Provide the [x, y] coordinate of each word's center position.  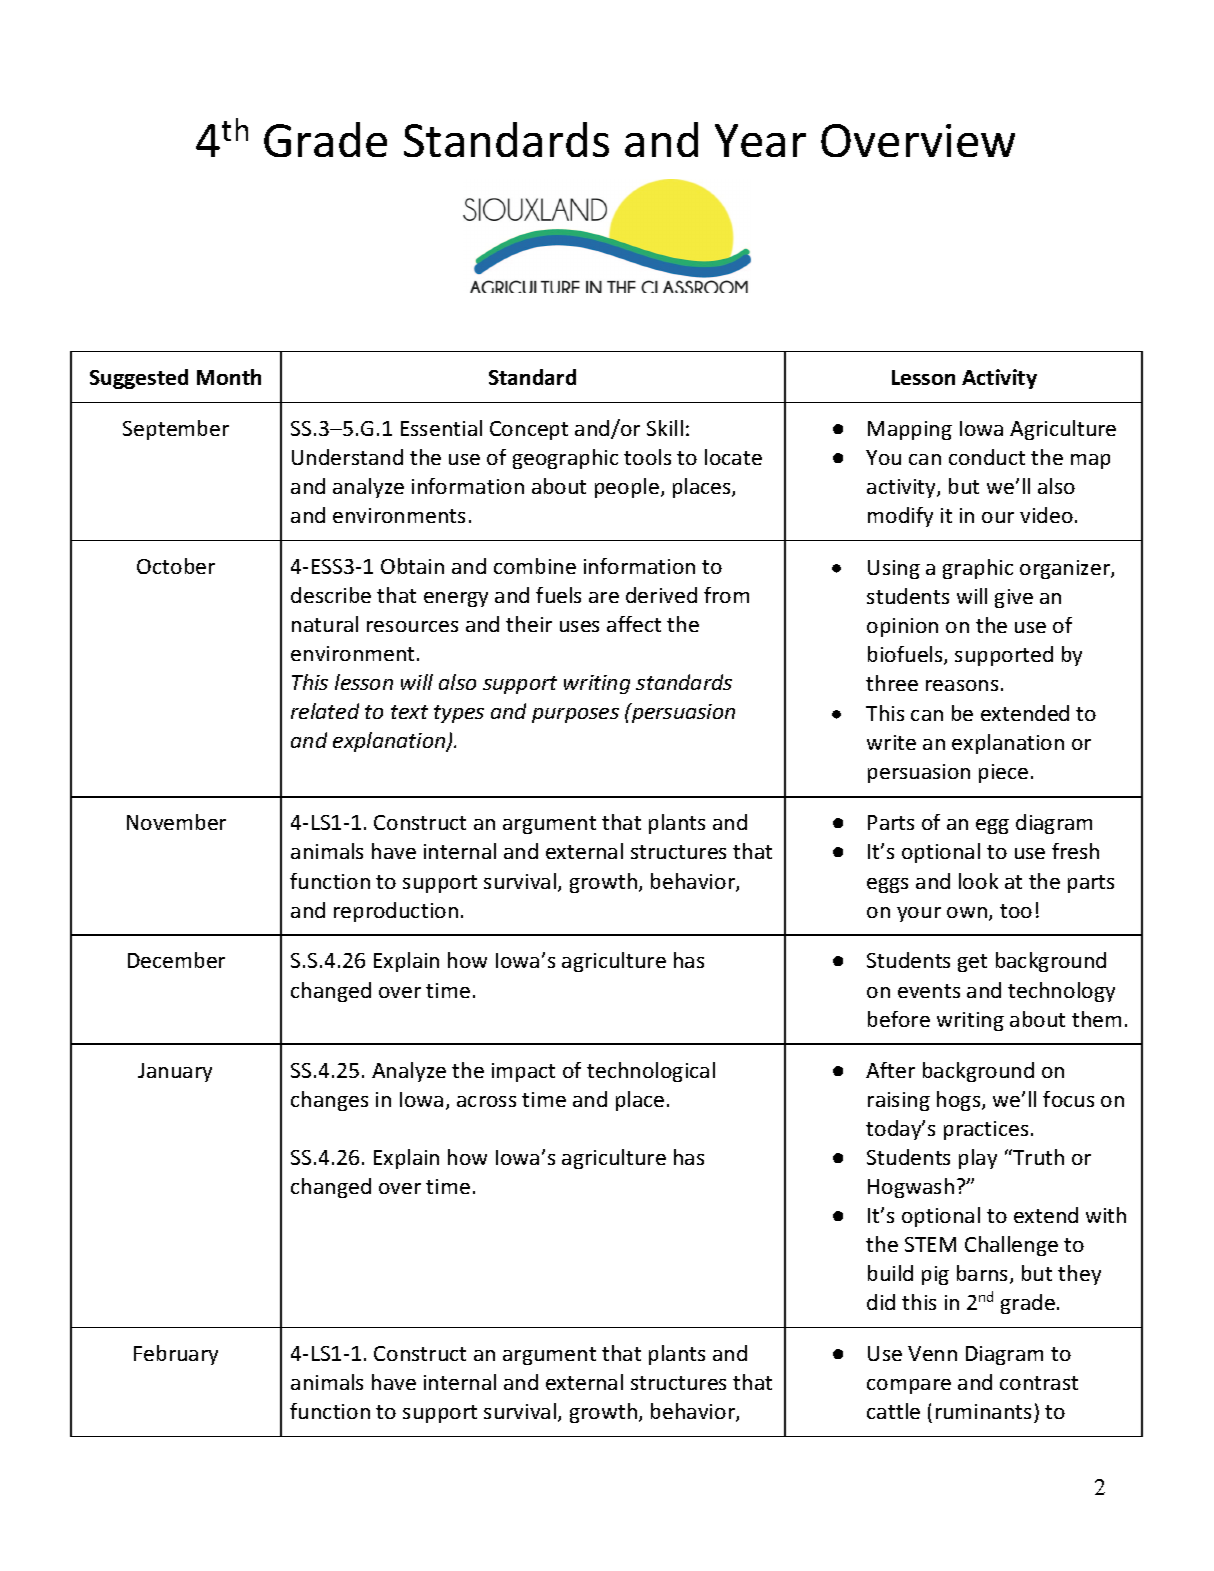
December [176, 960]
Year [760, 140]
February [176, 1355]
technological [651, 1072]
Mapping [910, 430]
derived [661, 595]
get [972, 963]
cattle [893, 1411]
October [176, 566]
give [1014, 598]
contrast [1039, 1383]
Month [229, 377]
